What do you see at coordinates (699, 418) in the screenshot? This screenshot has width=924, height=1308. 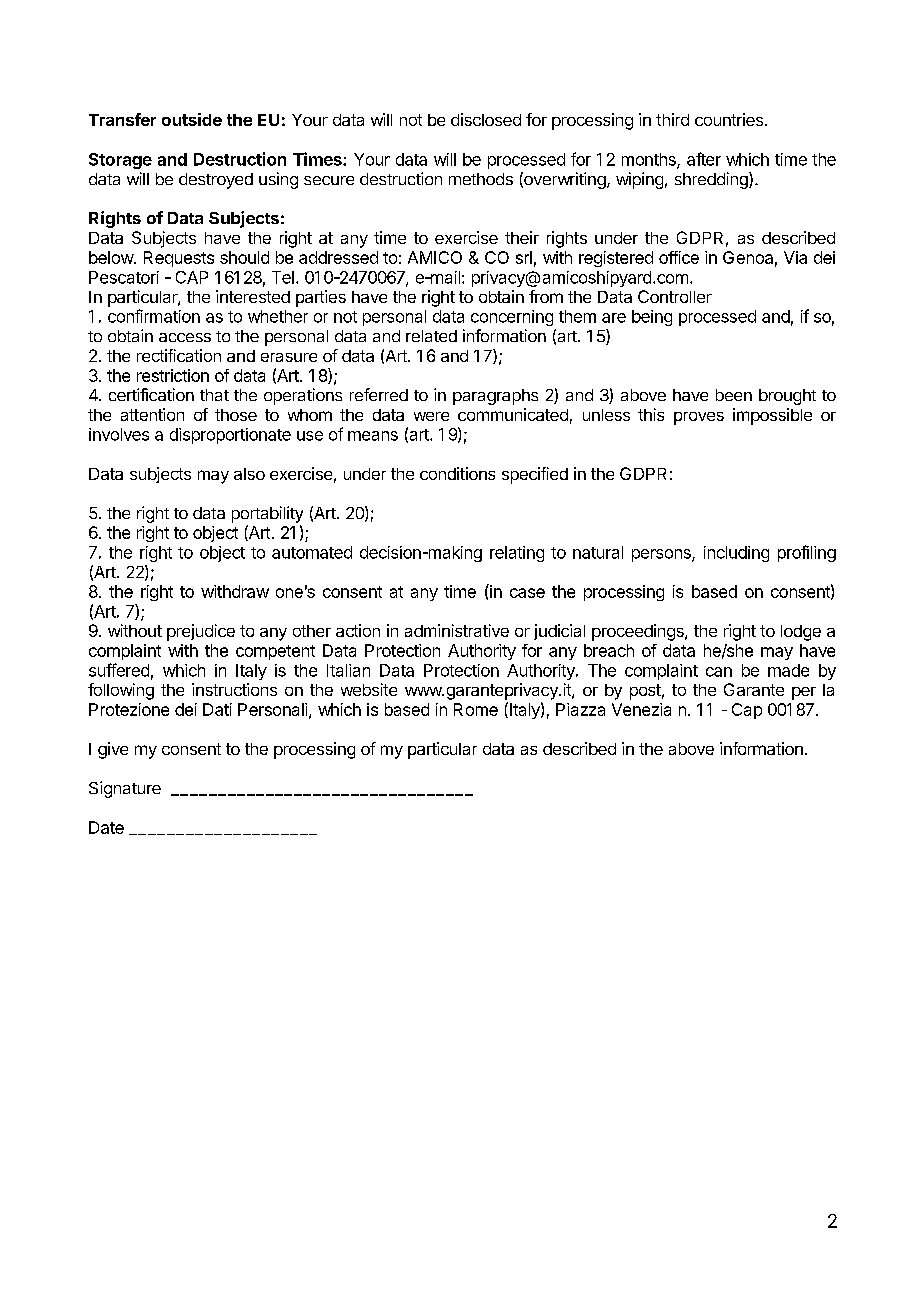 I see `proves` at bounding box center [699, 418].
